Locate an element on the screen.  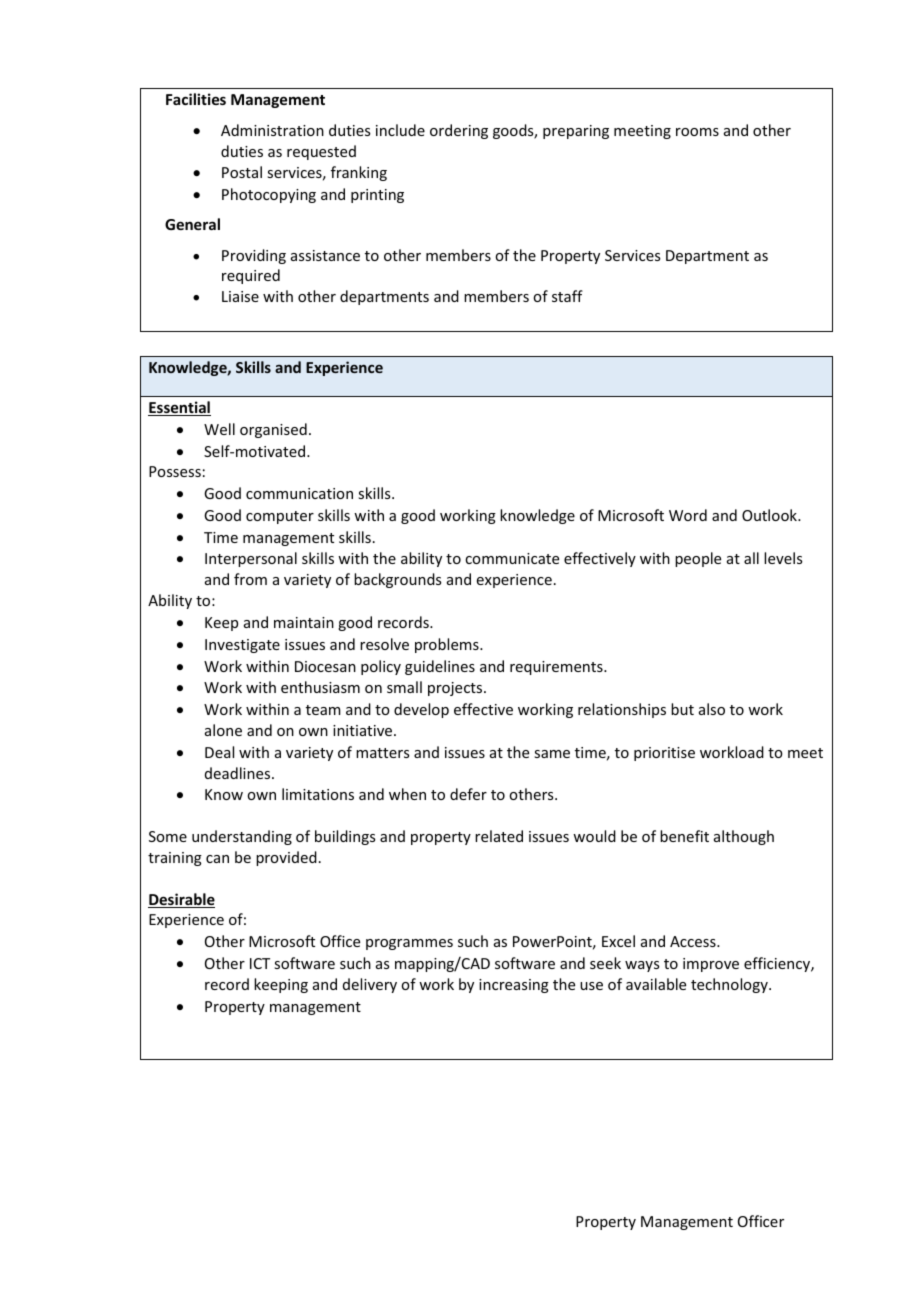
prioritise is located at coordinates (664, 754).
